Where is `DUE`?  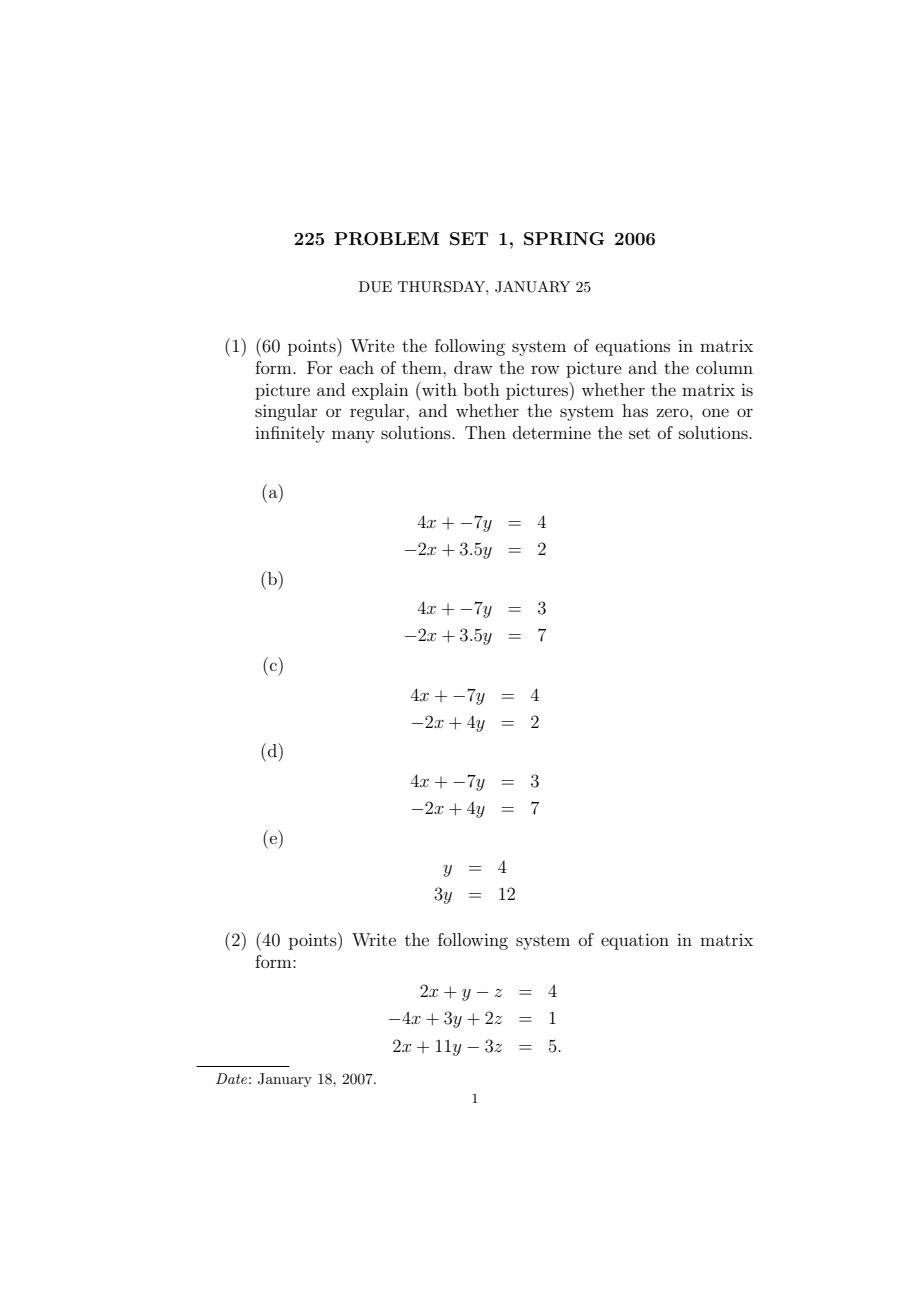 DUE is located at coordinates (375, 287).
